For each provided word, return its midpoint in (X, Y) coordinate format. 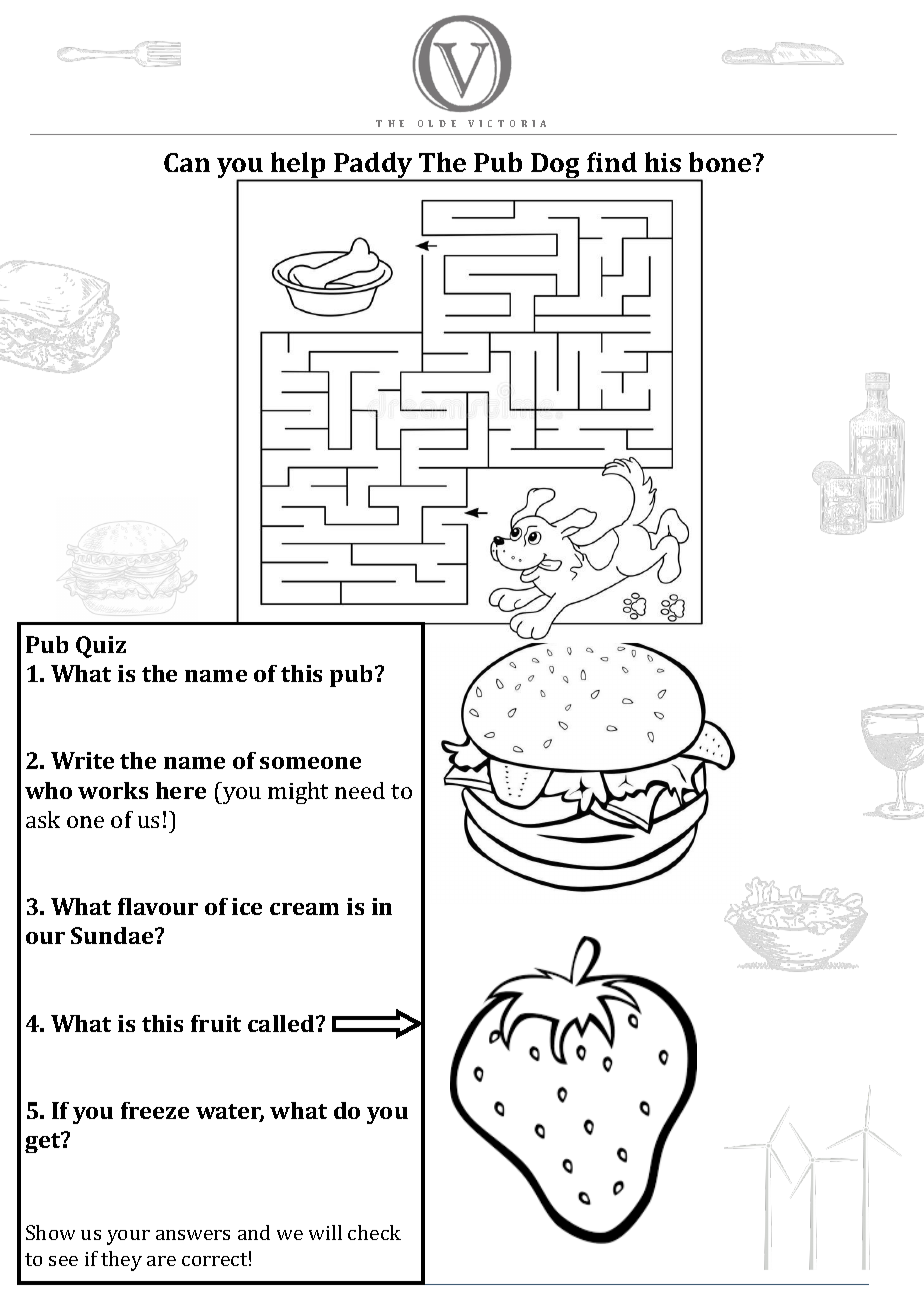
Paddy (373, 166)
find (612, 162)
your (128, 1237)
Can (187, 162)
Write (82, 760)
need (360, 790)
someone (310, 763)
